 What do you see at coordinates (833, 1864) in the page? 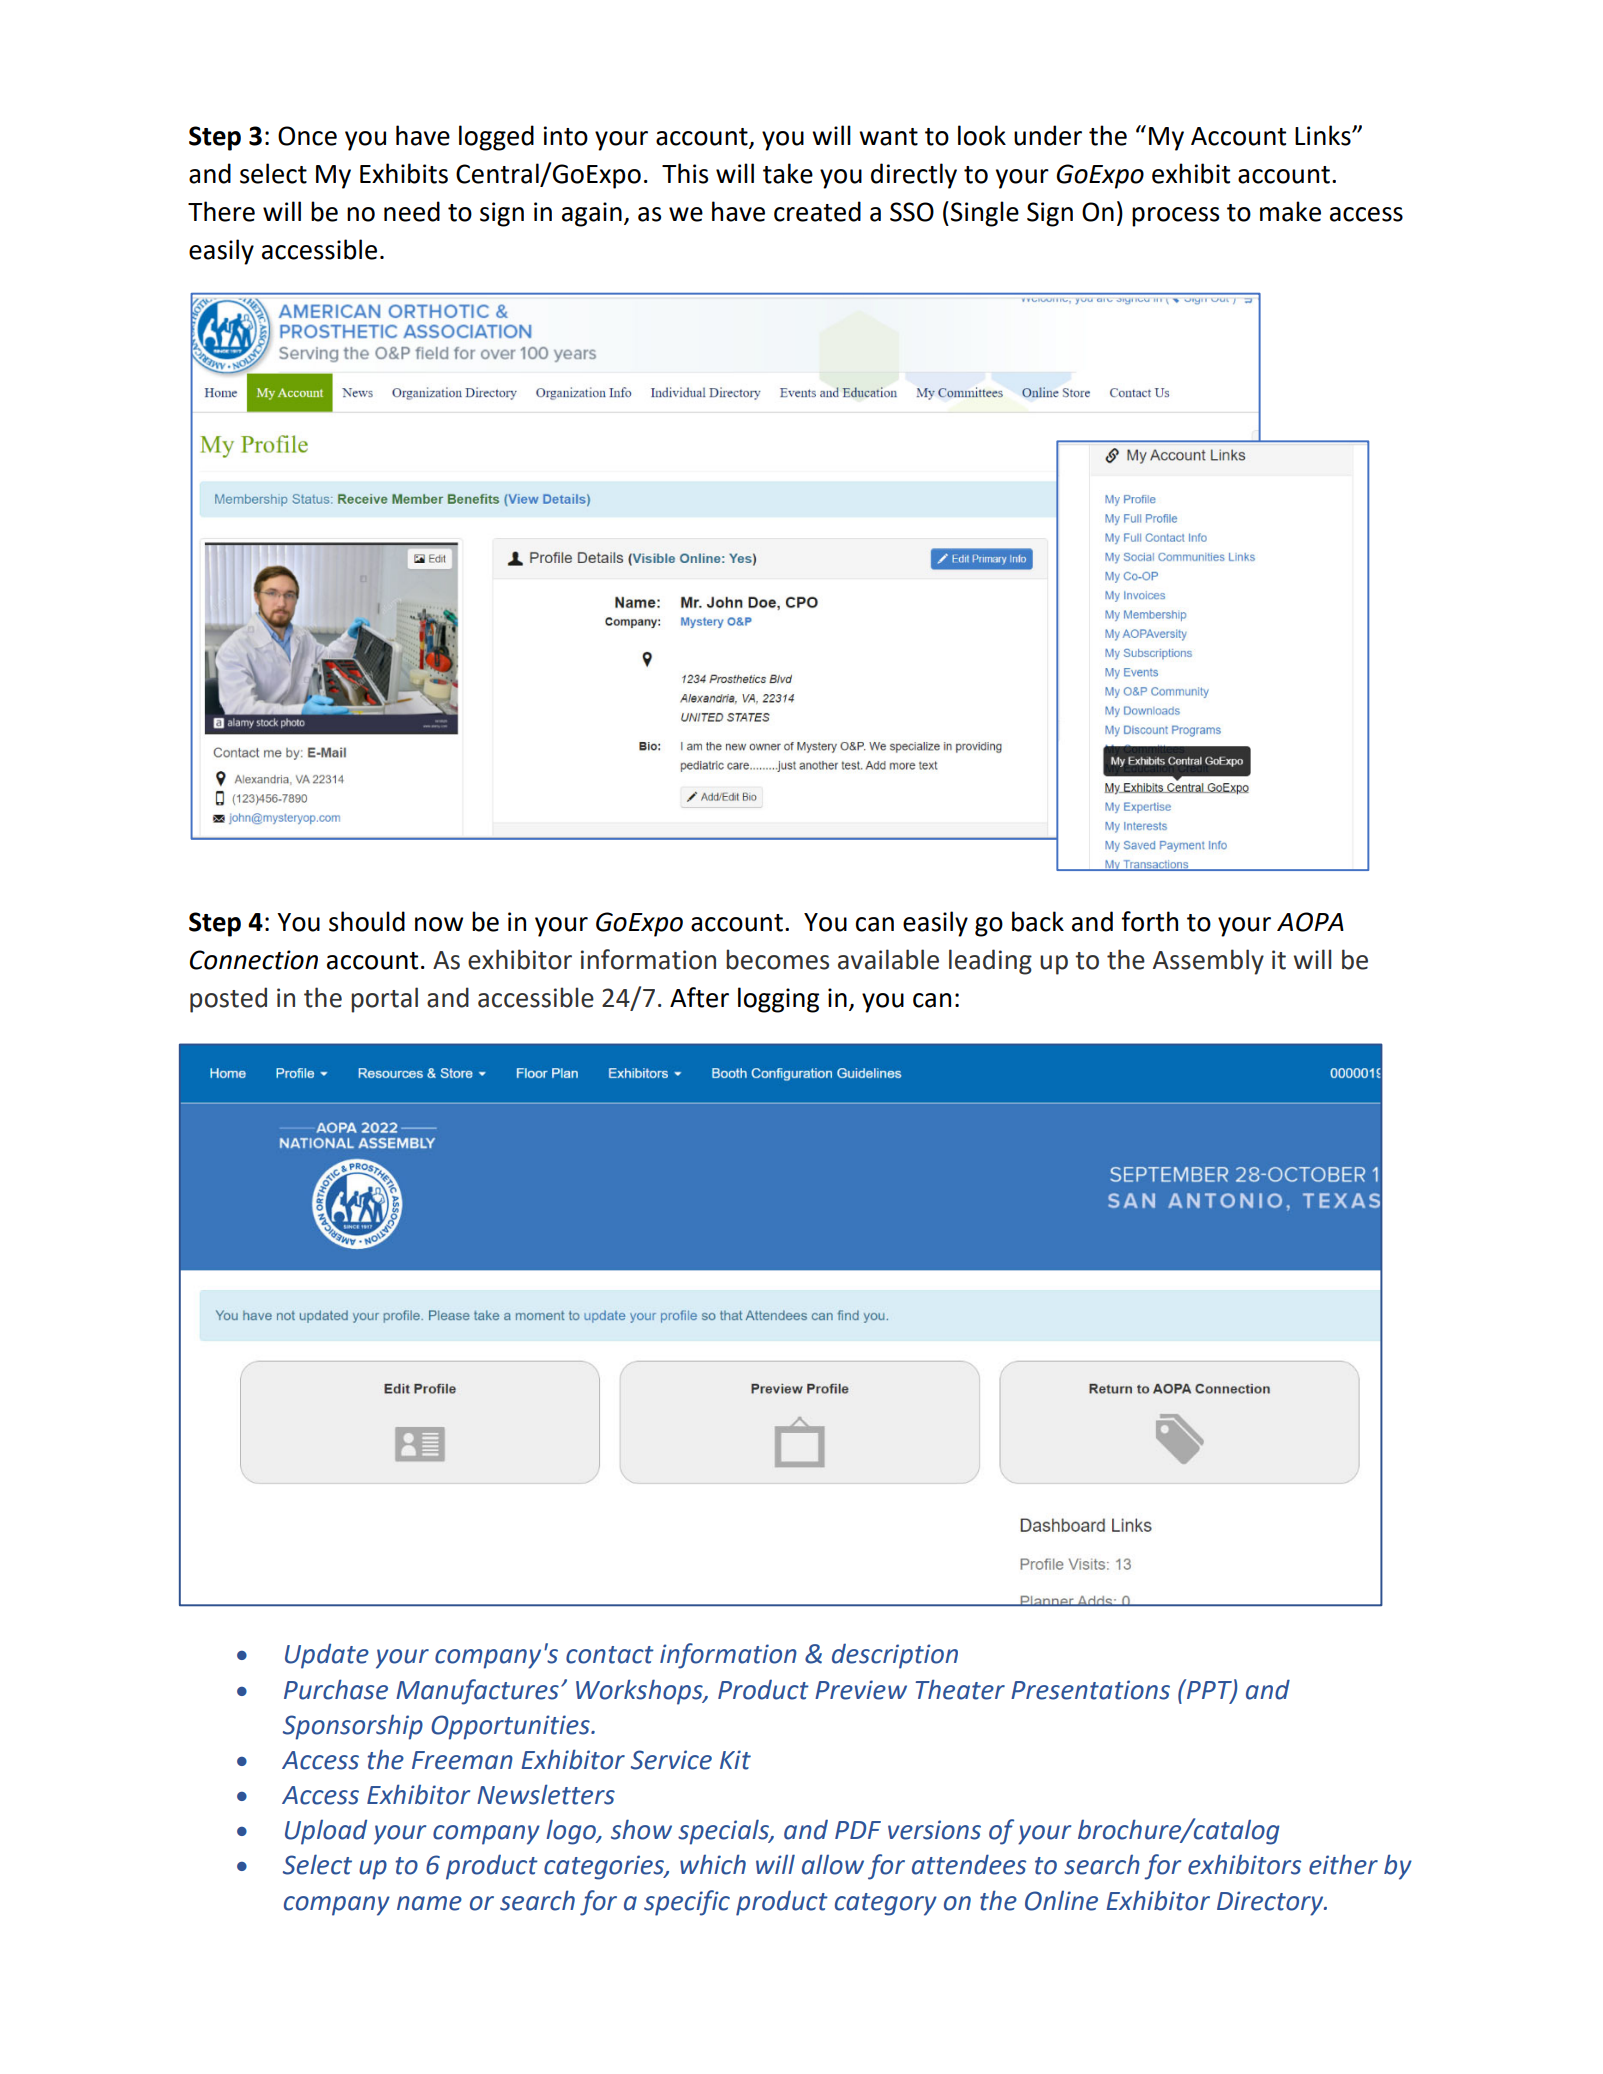
I see `allow` at bounding box center [833, 1864].
